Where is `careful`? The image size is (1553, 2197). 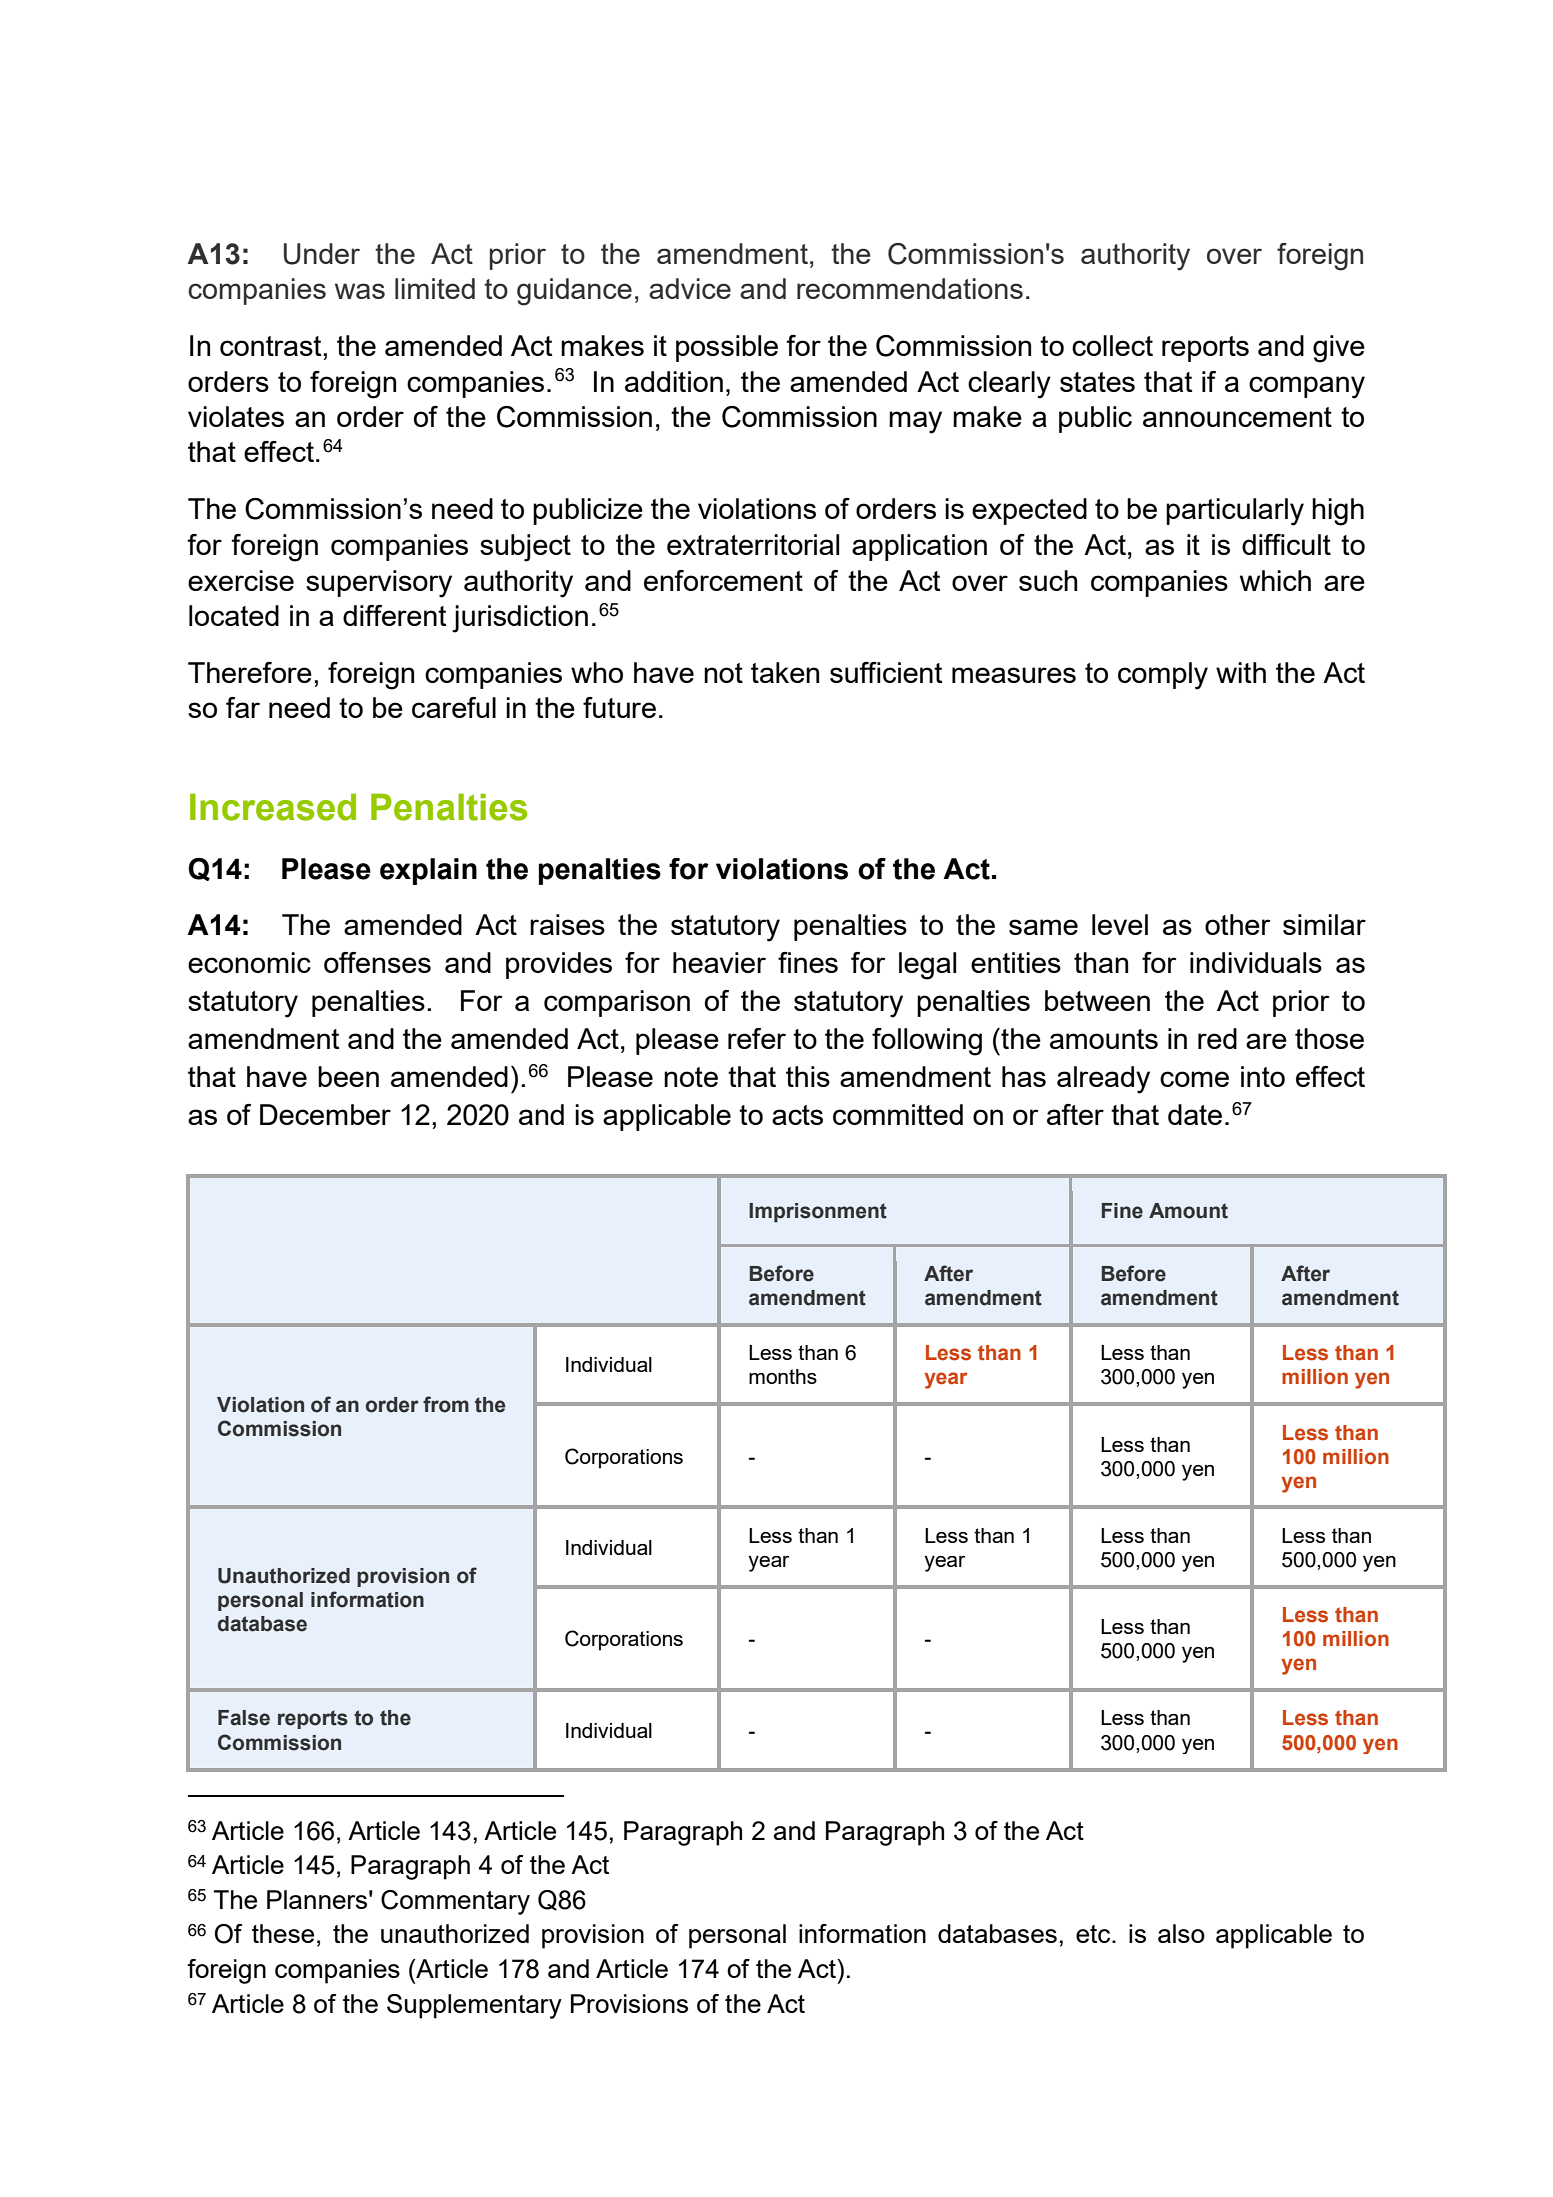 careful is located at coordinates (454, 707).
